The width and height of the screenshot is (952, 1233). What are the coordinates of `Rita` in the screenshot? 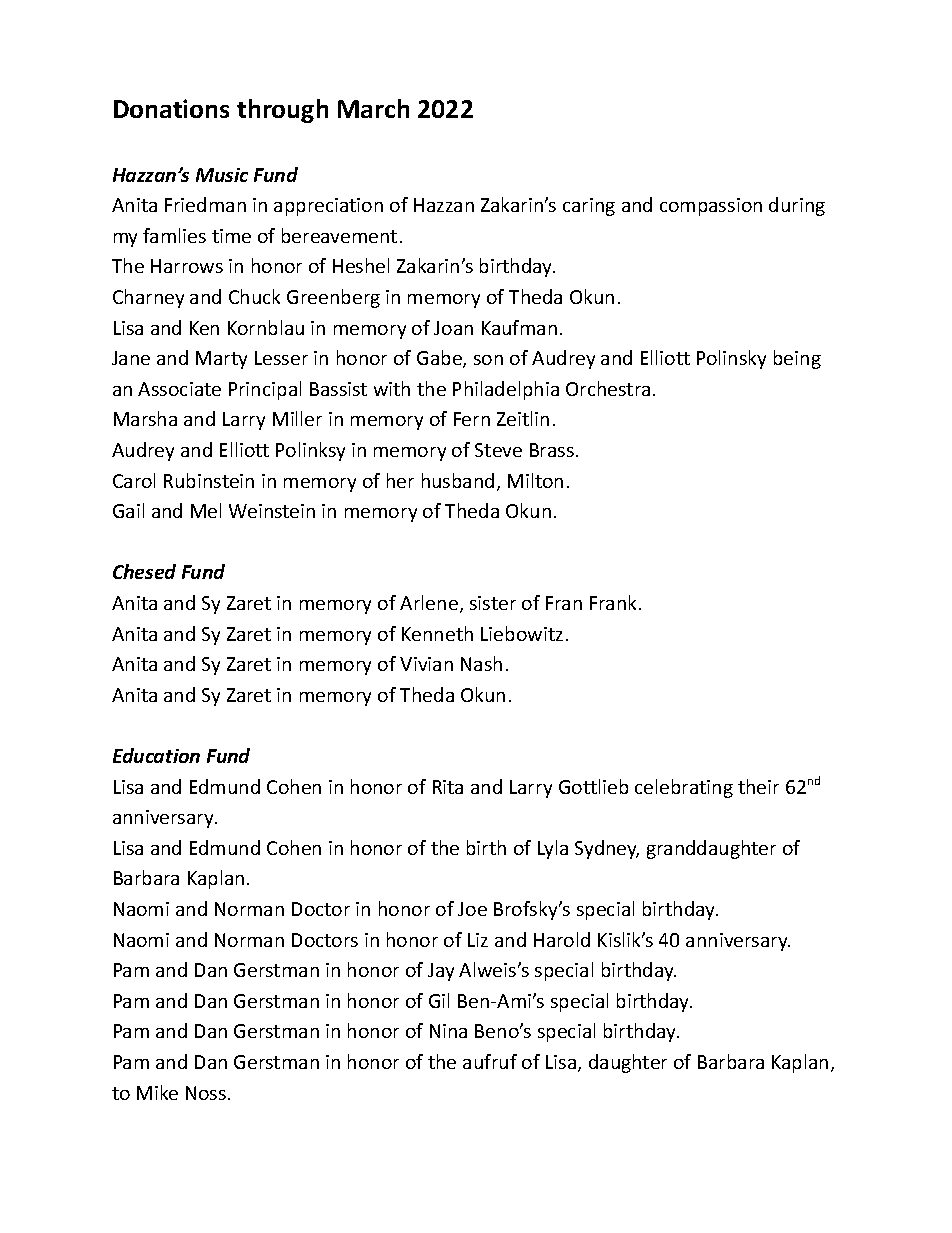 It's located at (448, 787).
